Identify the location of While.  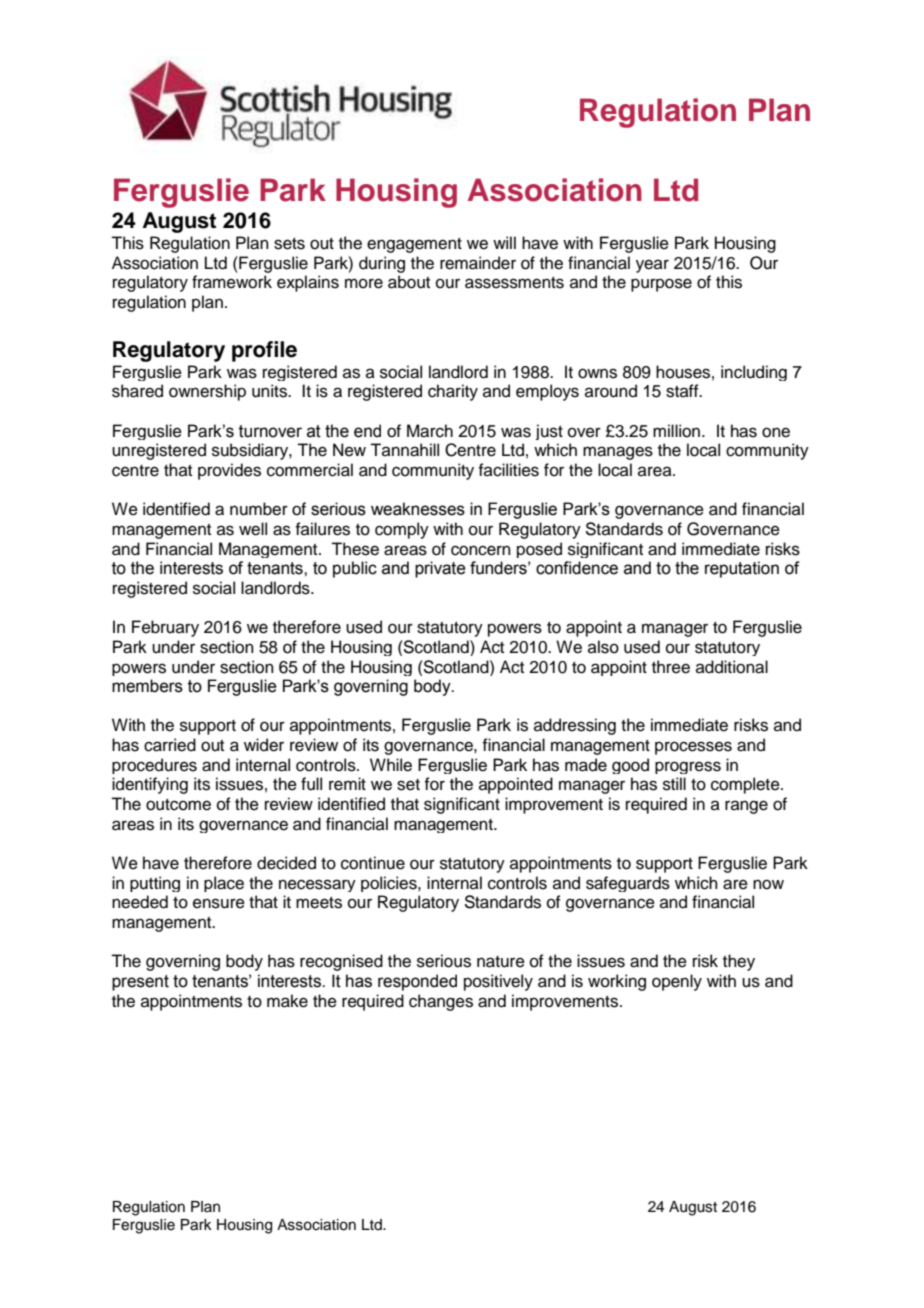
(391, 765).
